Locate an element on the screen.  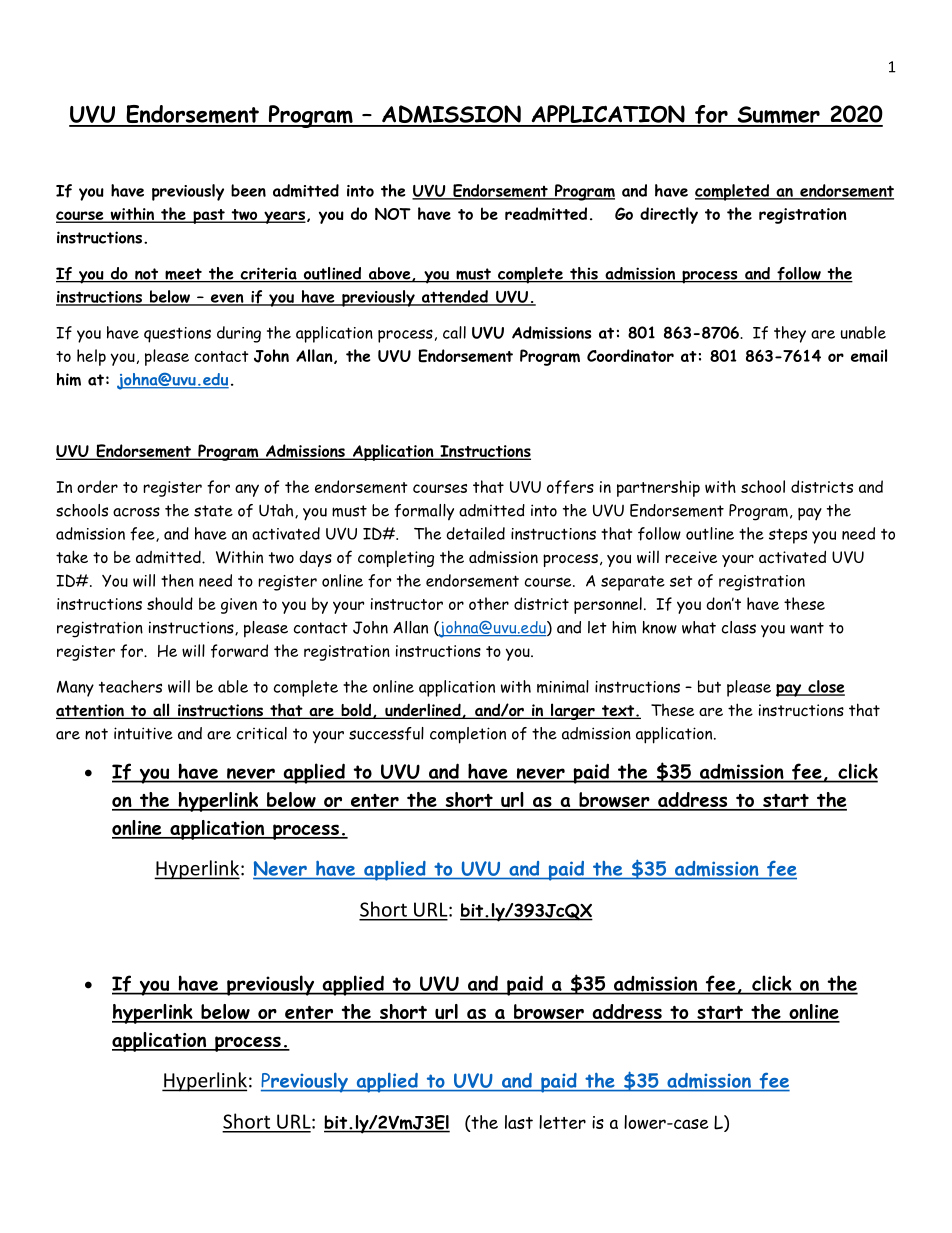
want is located at coordinates (807, 628).
